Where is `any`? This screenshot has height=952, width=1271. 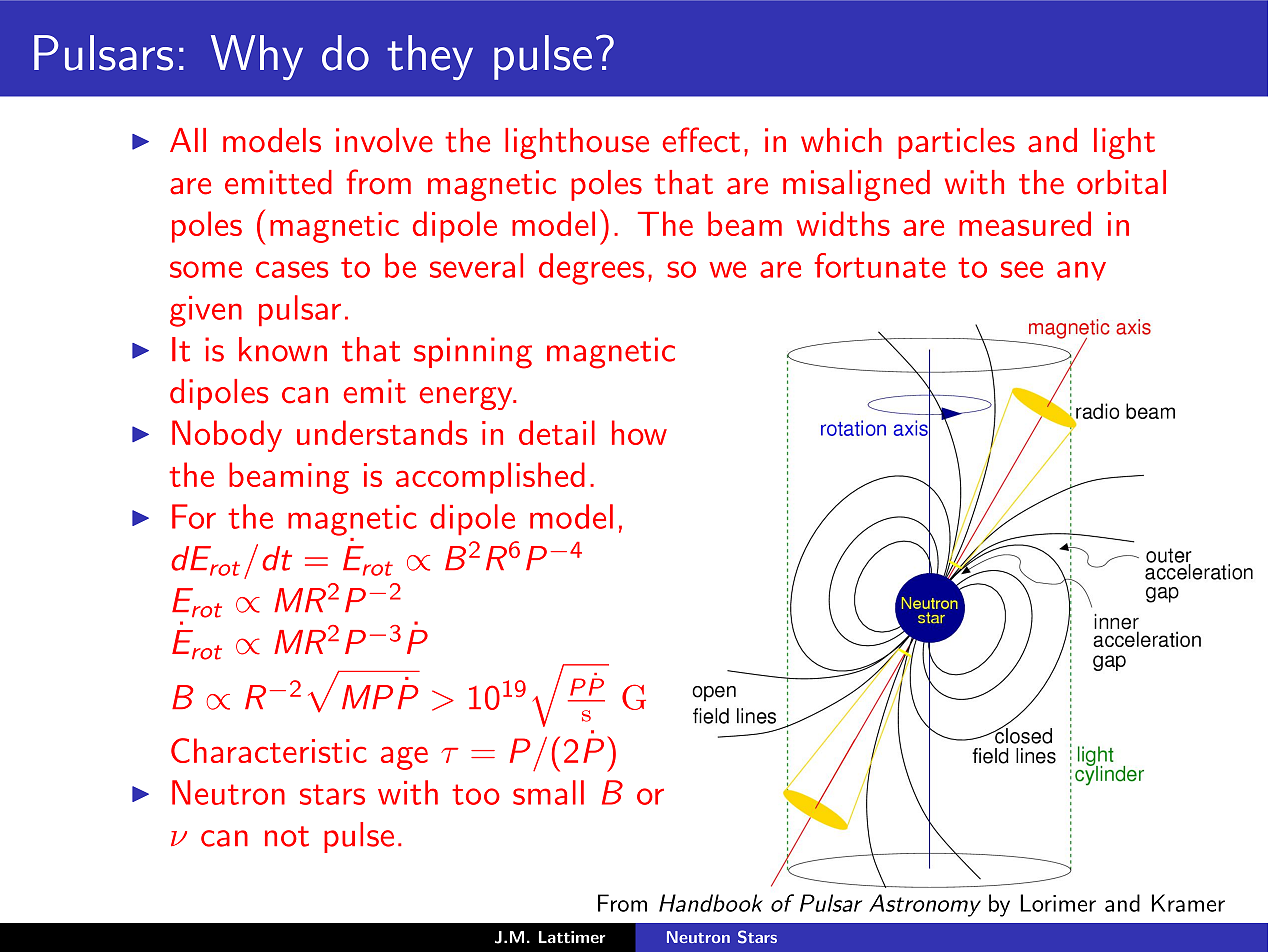
any is located at coordinates (1081, 271).
